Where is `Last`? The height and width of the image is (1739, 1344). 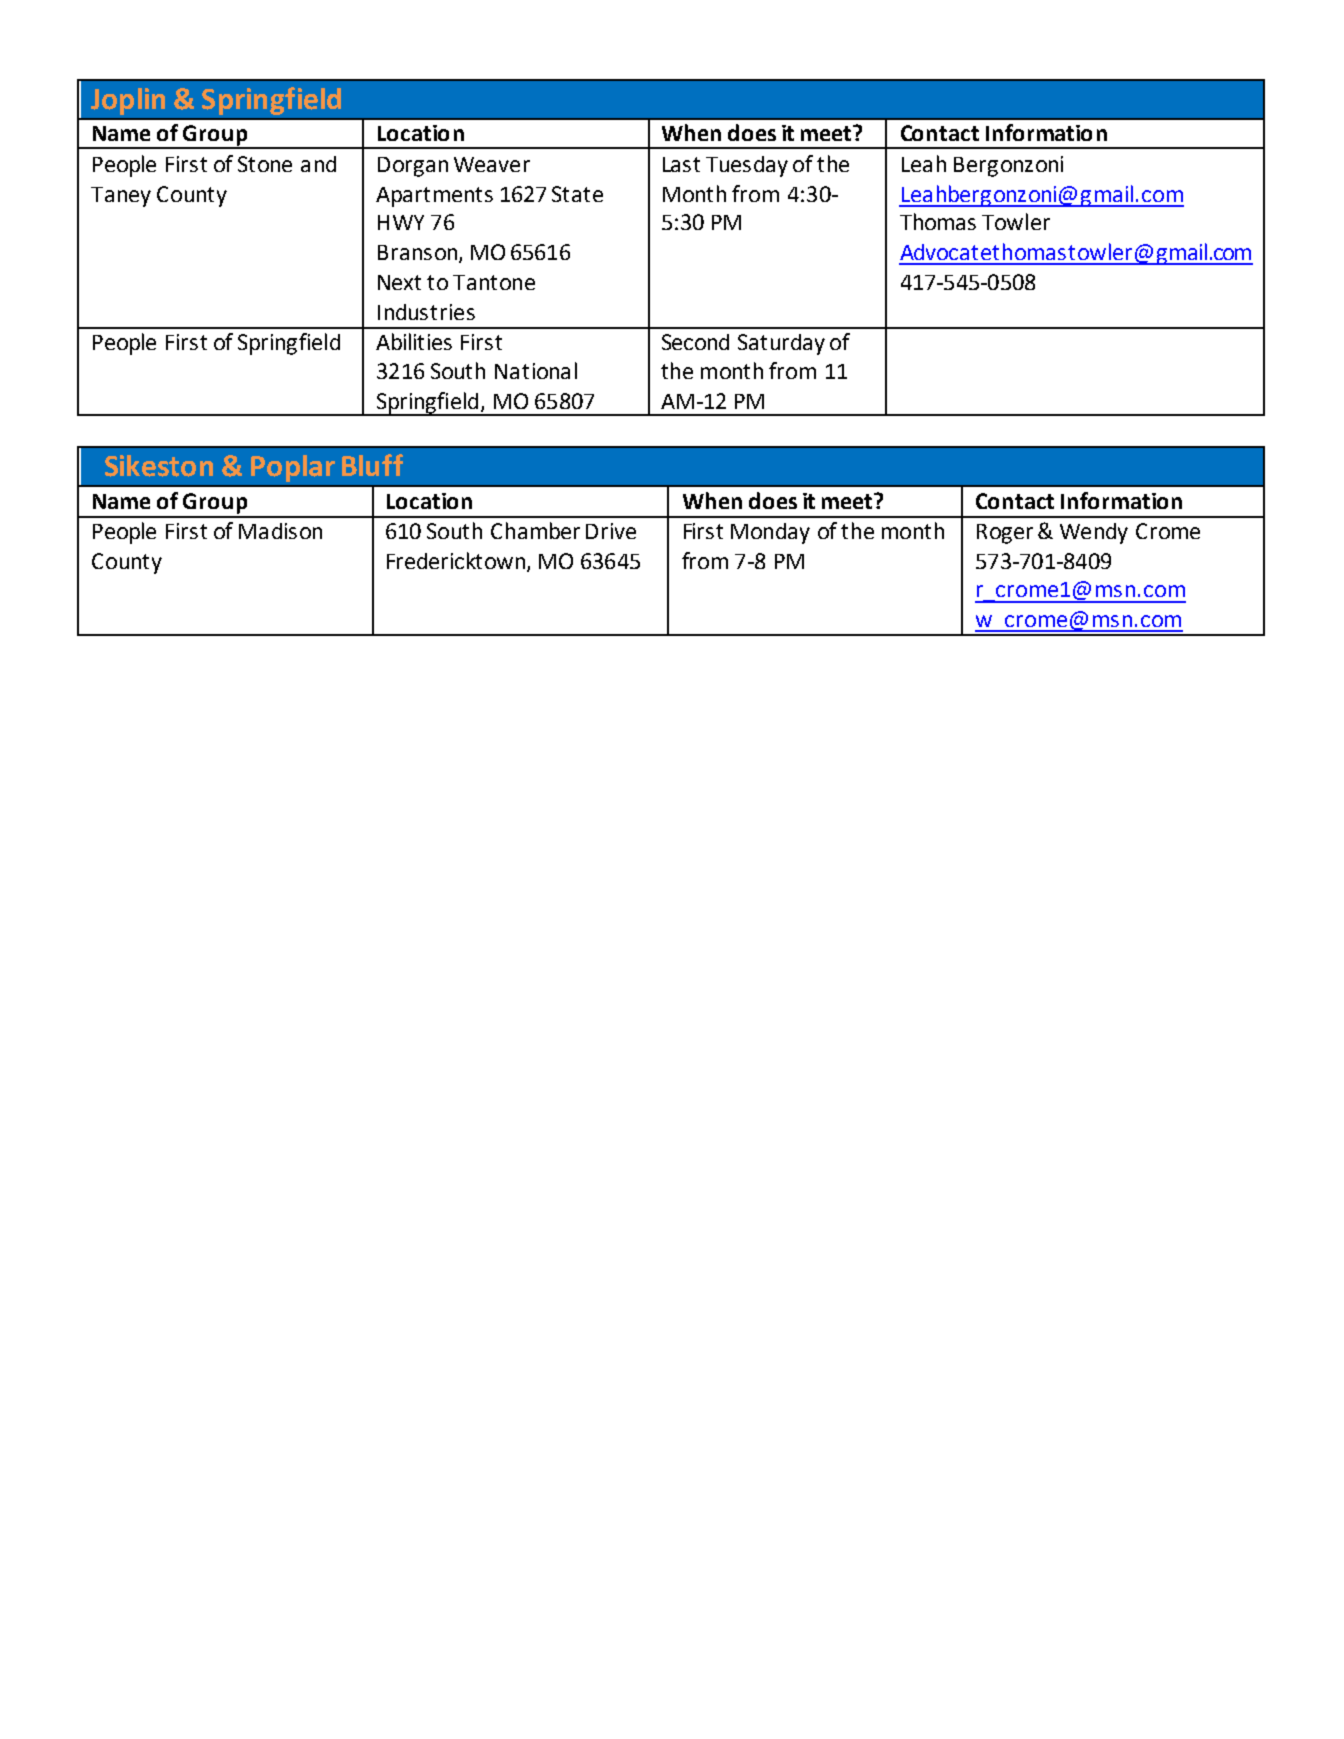 Last is located at coordinates (681, 164).
